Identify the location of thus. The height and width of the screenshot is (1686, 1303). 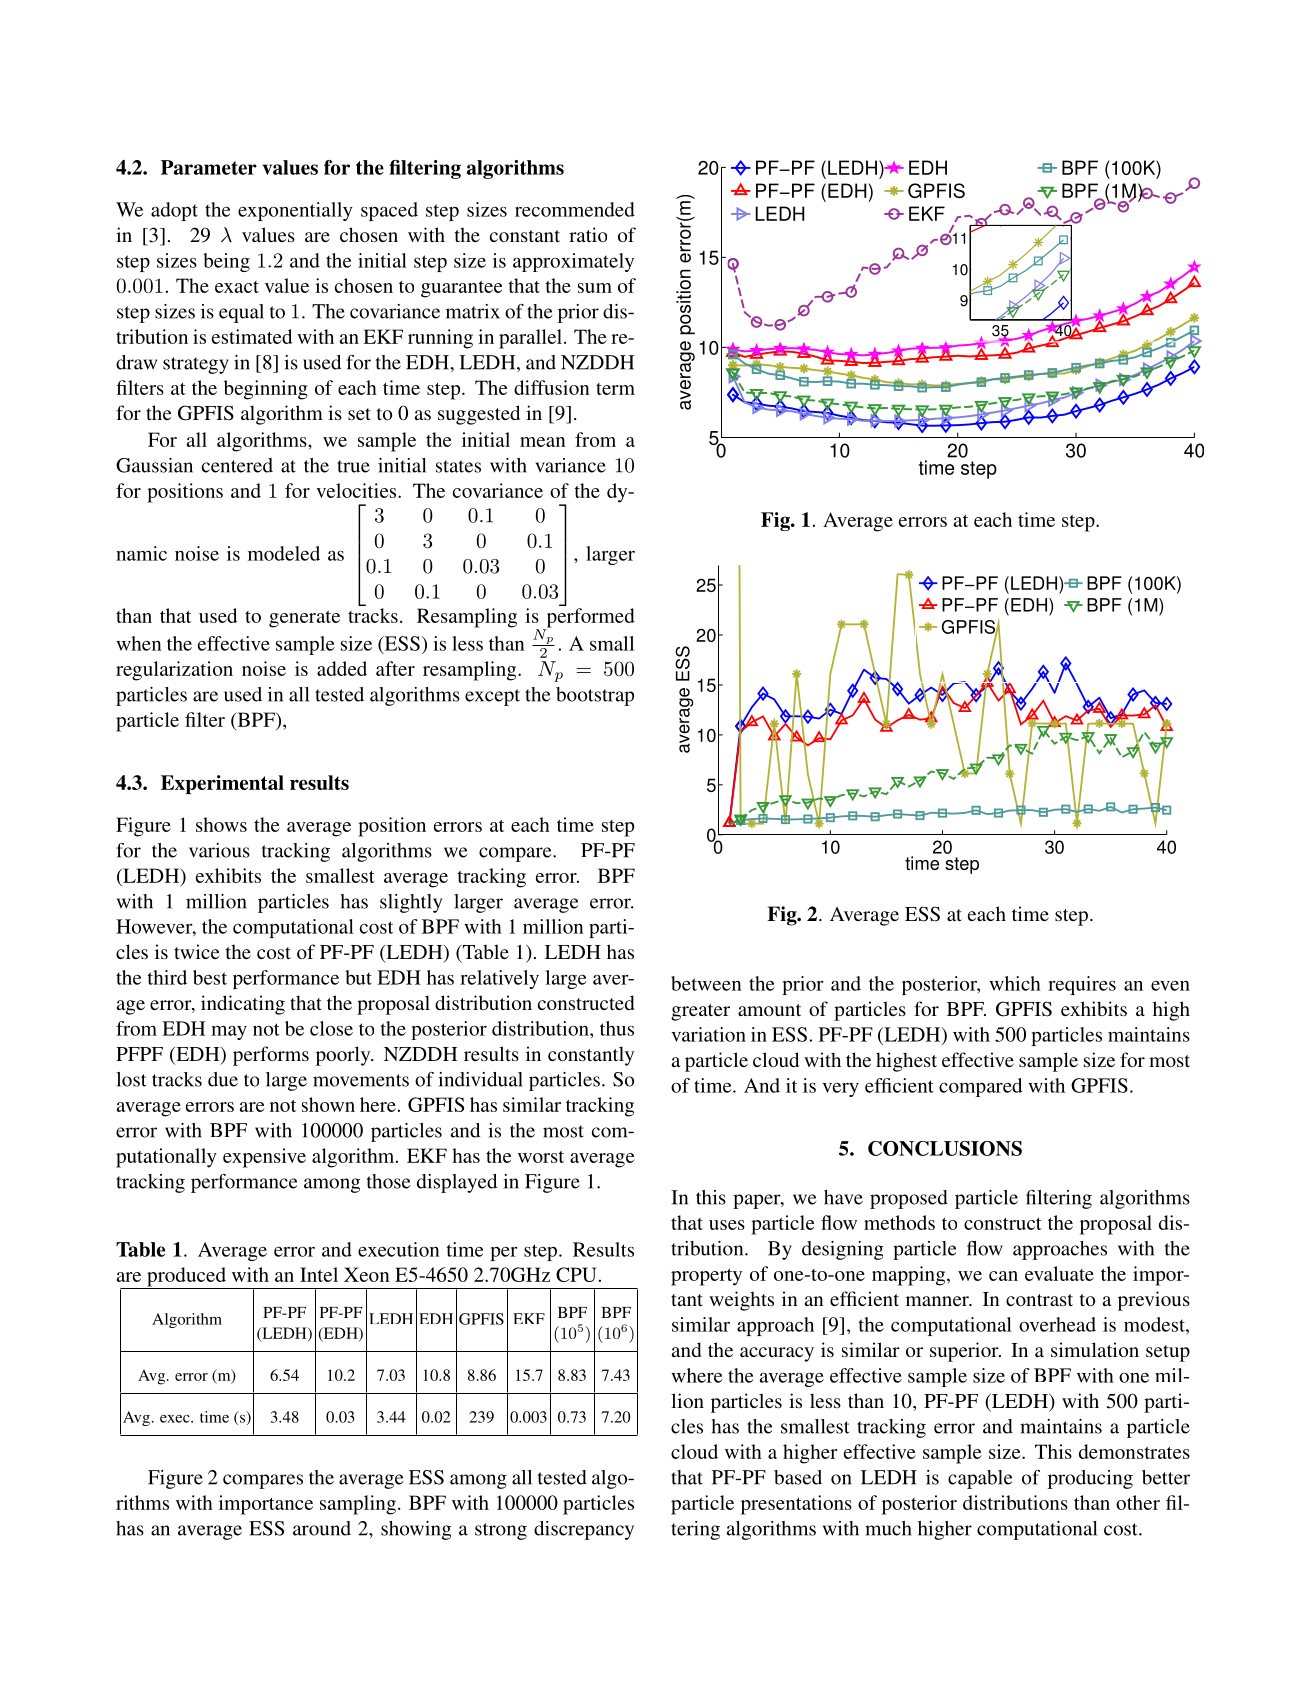
(617, 1028).
